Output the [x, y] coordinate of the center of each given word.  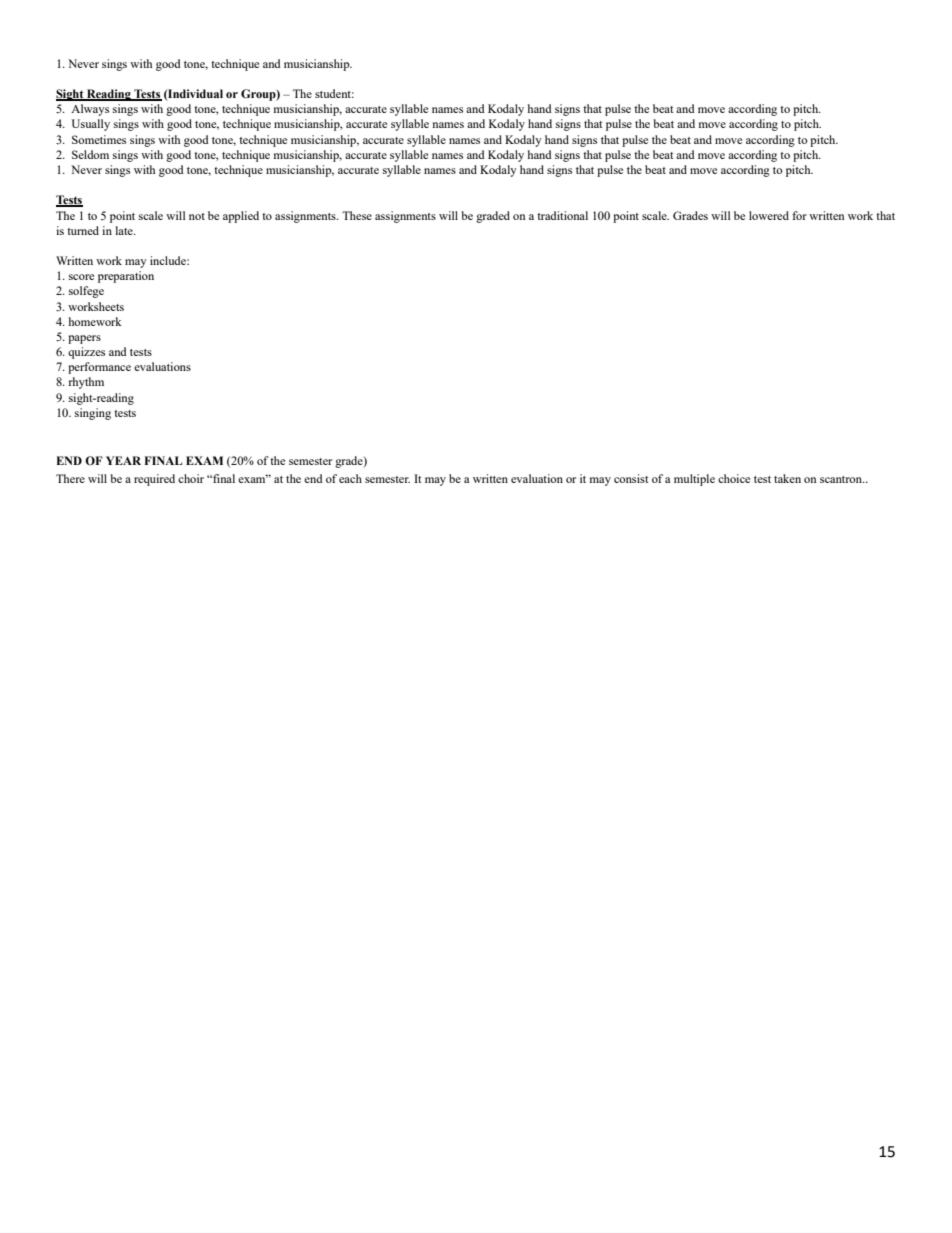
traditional [562, 215]
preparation [126, 277]
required [154, 480]
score [81, 277]
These [357, 215]
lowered [769, 215]
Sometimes [99, 139]
